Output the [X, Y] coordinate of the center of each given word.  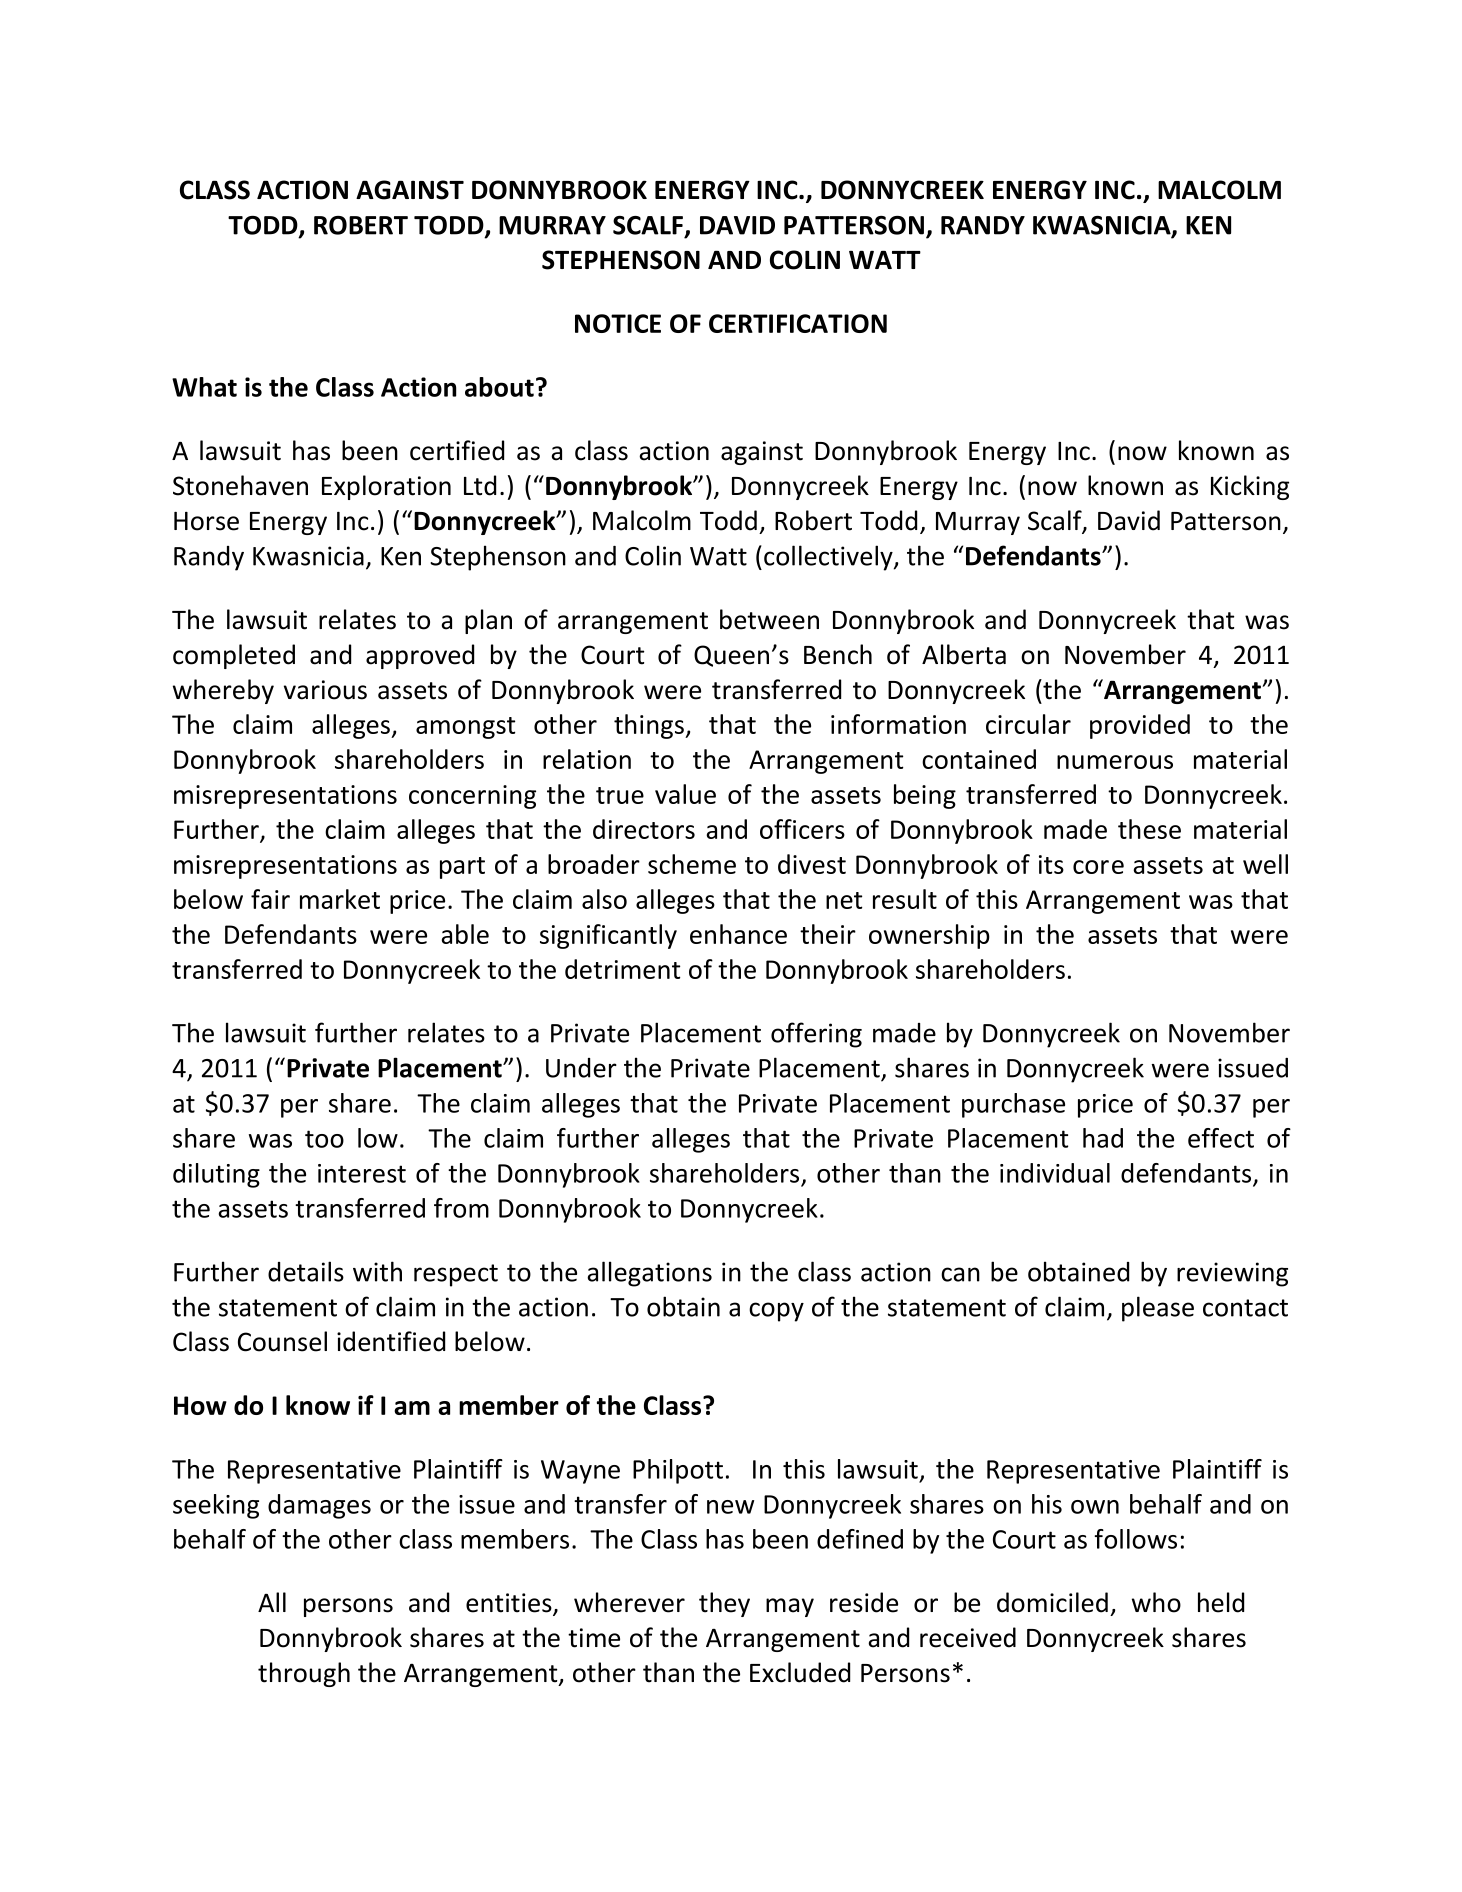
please [1158, 1309]
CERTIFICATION [798, 323]
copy [776, 1312]
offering [816, 1035]
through [304, 1674]
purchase [1013, 1105]
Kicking [1250, 487]
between [769, 619]
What [204, 387]
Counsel [282, 1341]
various [325, 690]
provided [1140, 726]
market [340, 899]
